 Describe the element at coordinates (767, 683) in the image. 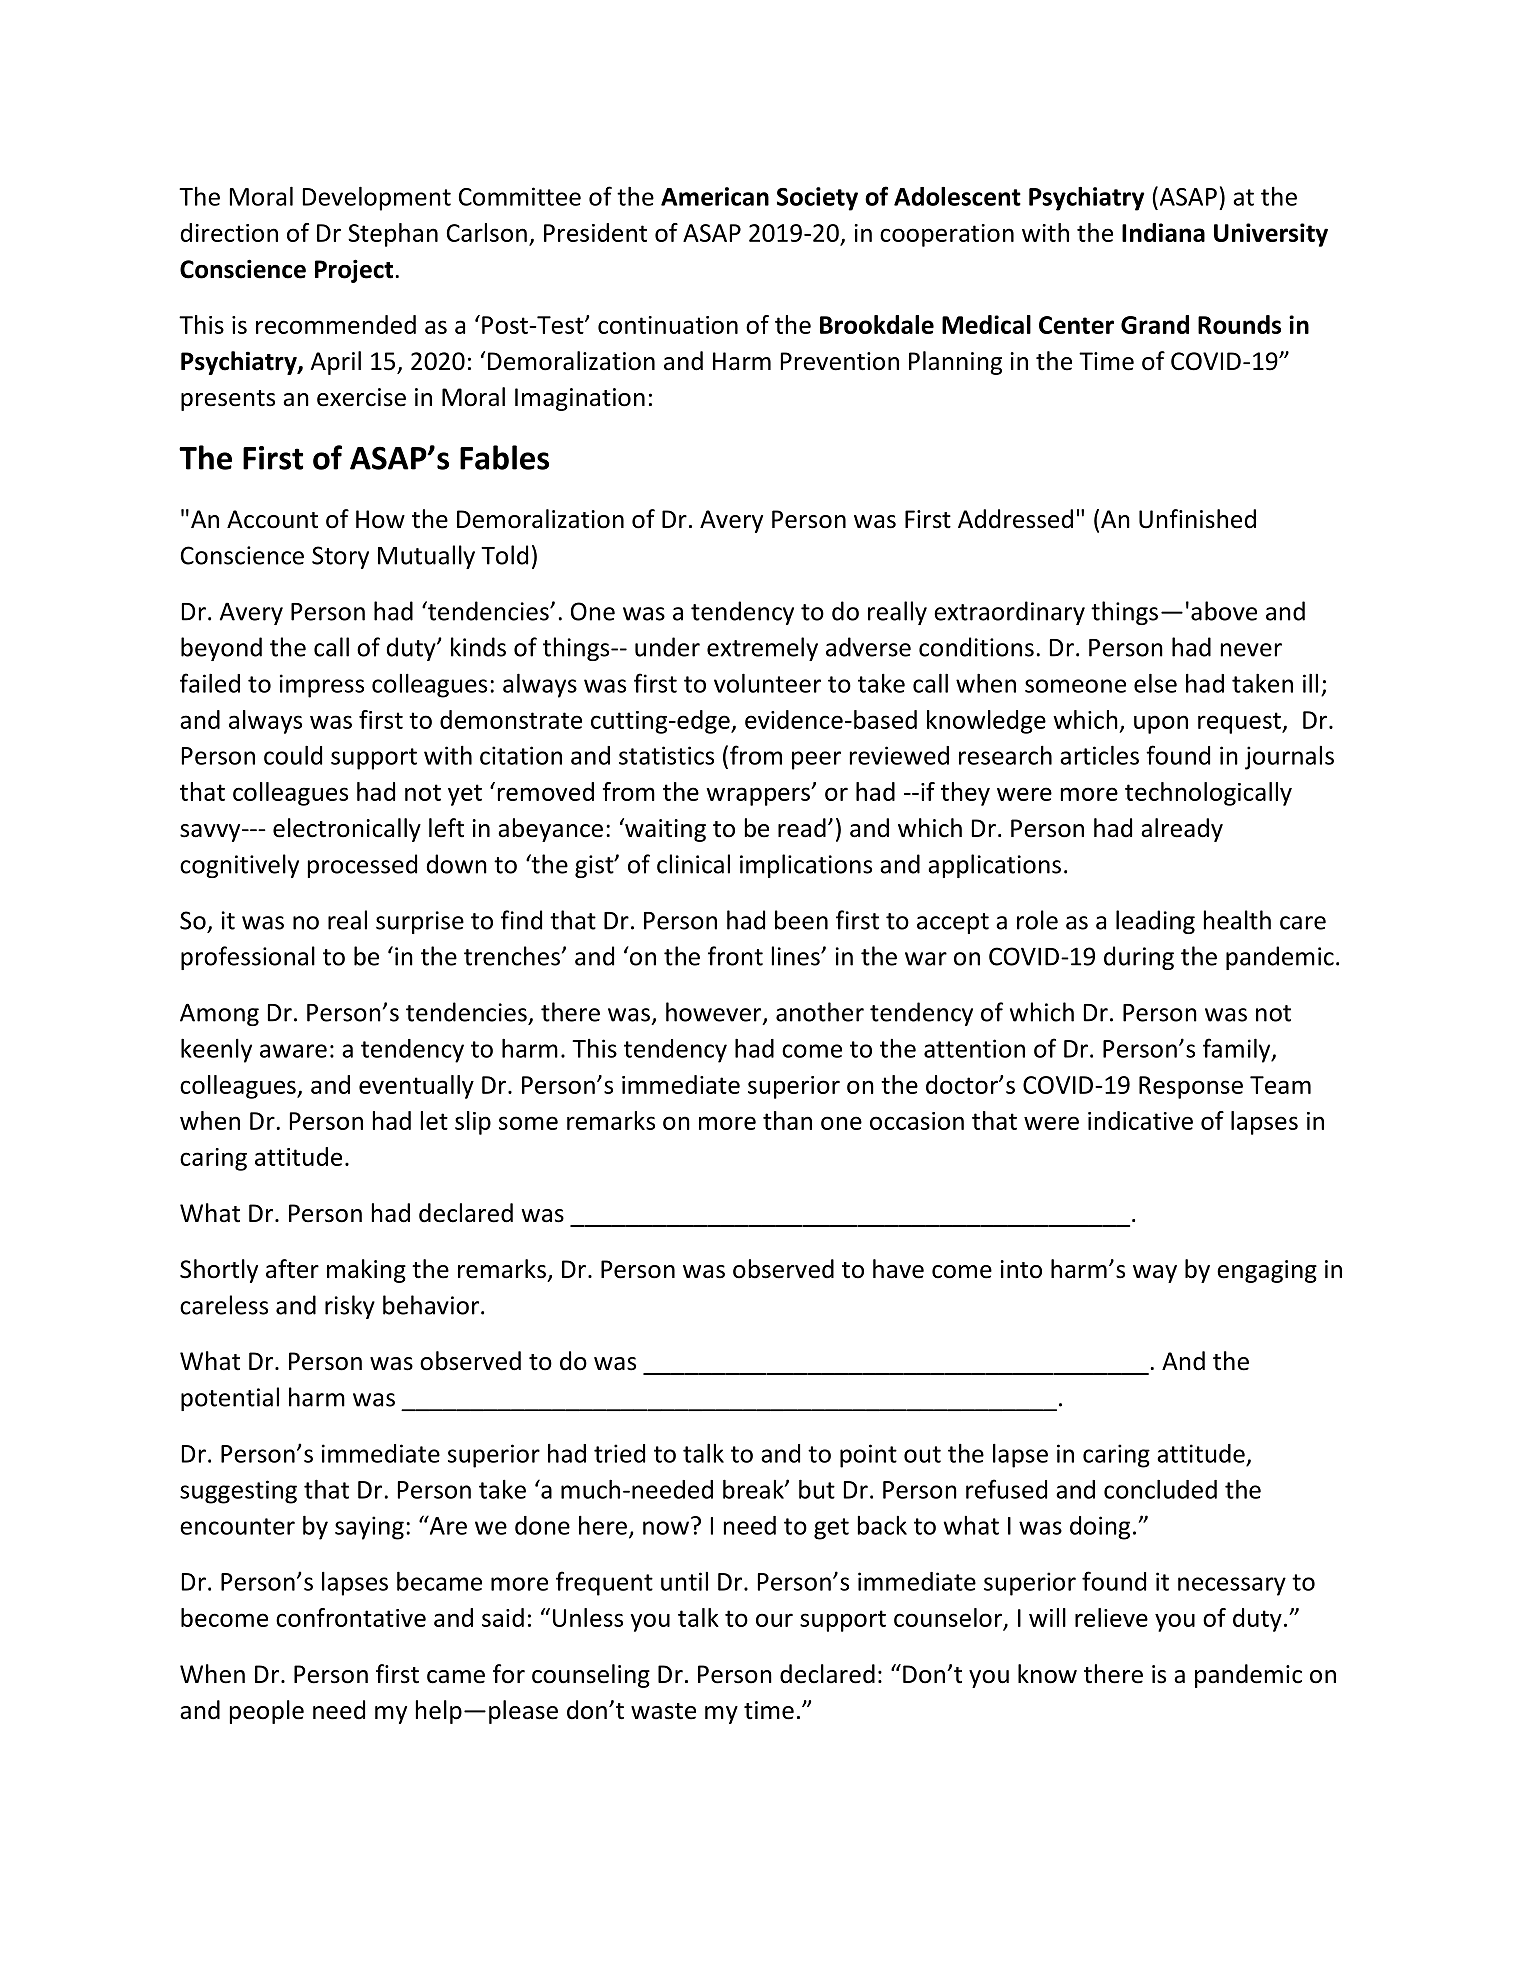

I see `volunteer` at that location.
